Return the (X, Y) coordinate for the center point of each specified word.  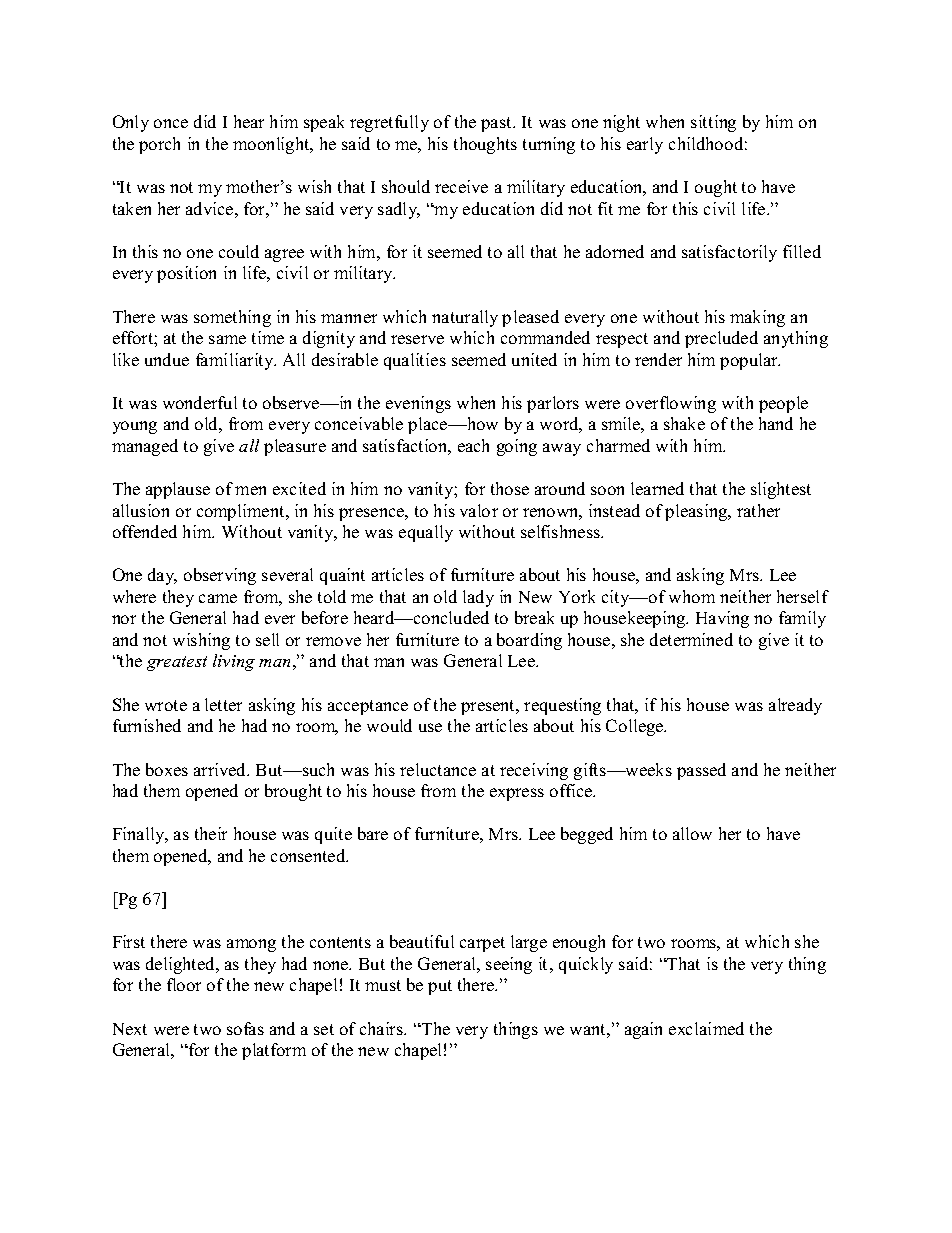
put (440, 987)
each (473, 445)
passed (701, 771)
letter (223, 704)
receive (461, 186)
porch (159, 145)
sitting (713, 123)
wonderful (200, 402)
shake (684, 423)
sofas (245, 1028)
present (489, 707)
